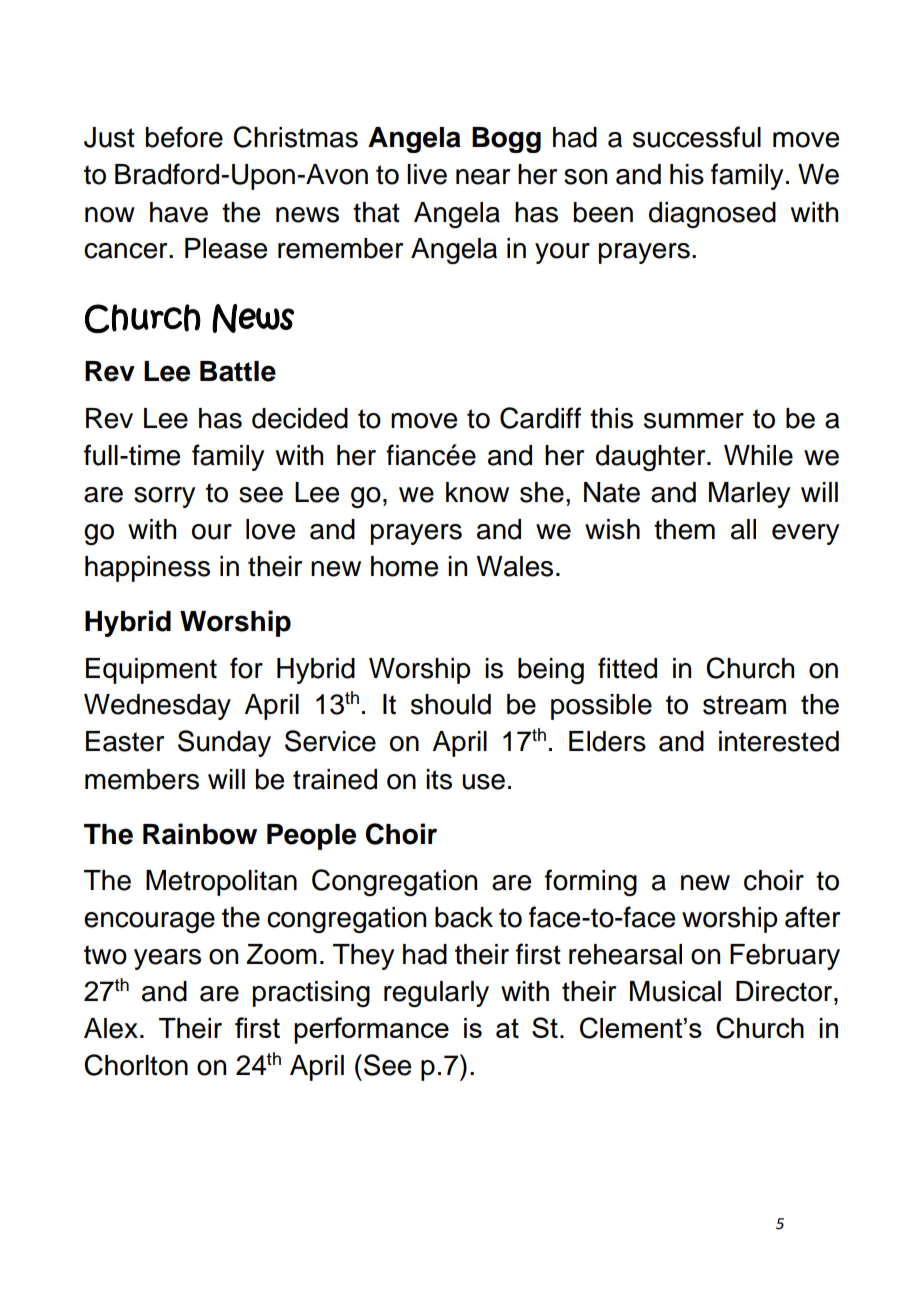 The height and width of the page is (1308, 924). Describe the element at coordinates (694, 421) in the page. I see `summer` at that location.
